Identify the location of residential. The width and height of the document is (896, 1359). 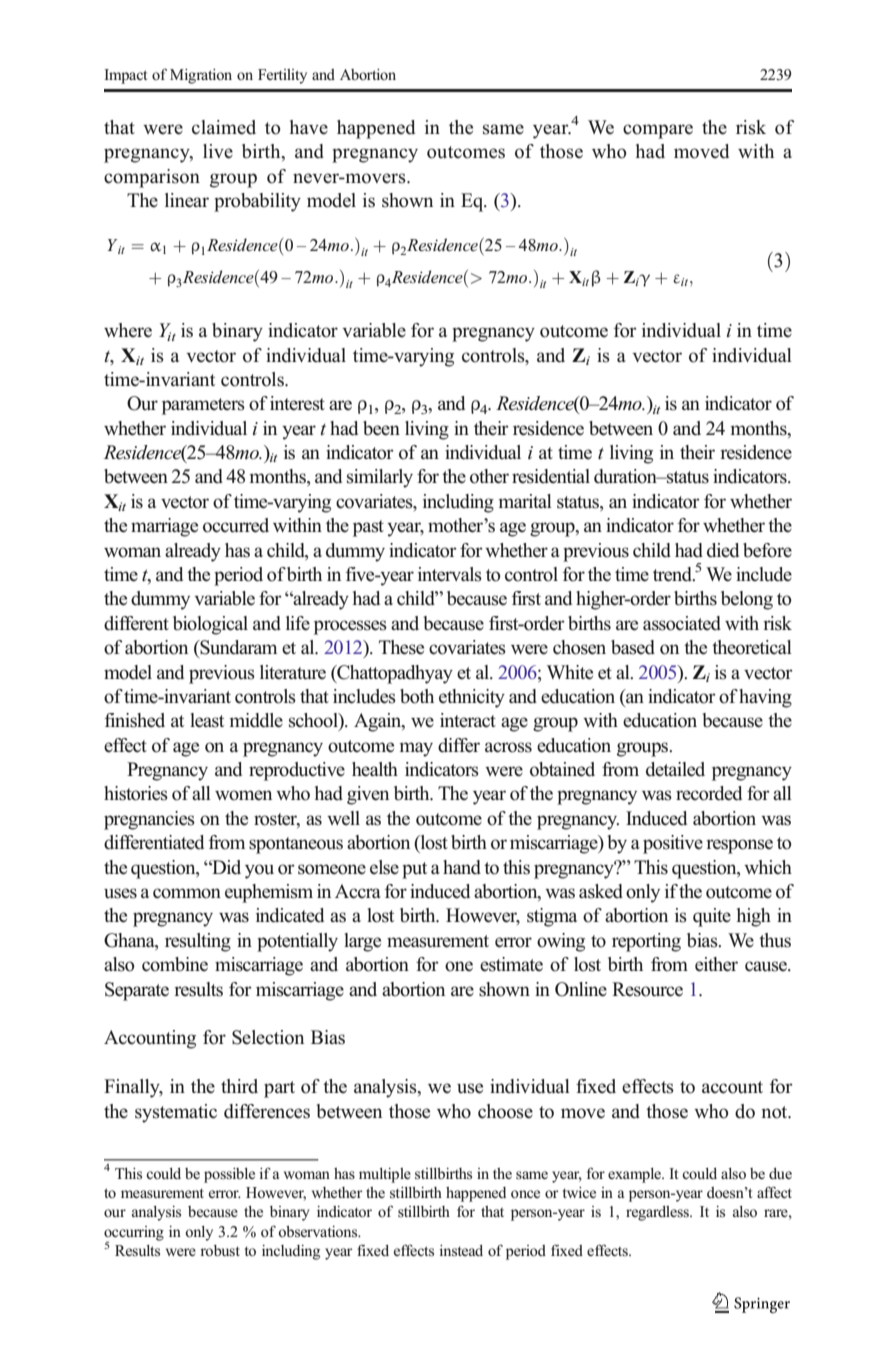
(551, 476).
